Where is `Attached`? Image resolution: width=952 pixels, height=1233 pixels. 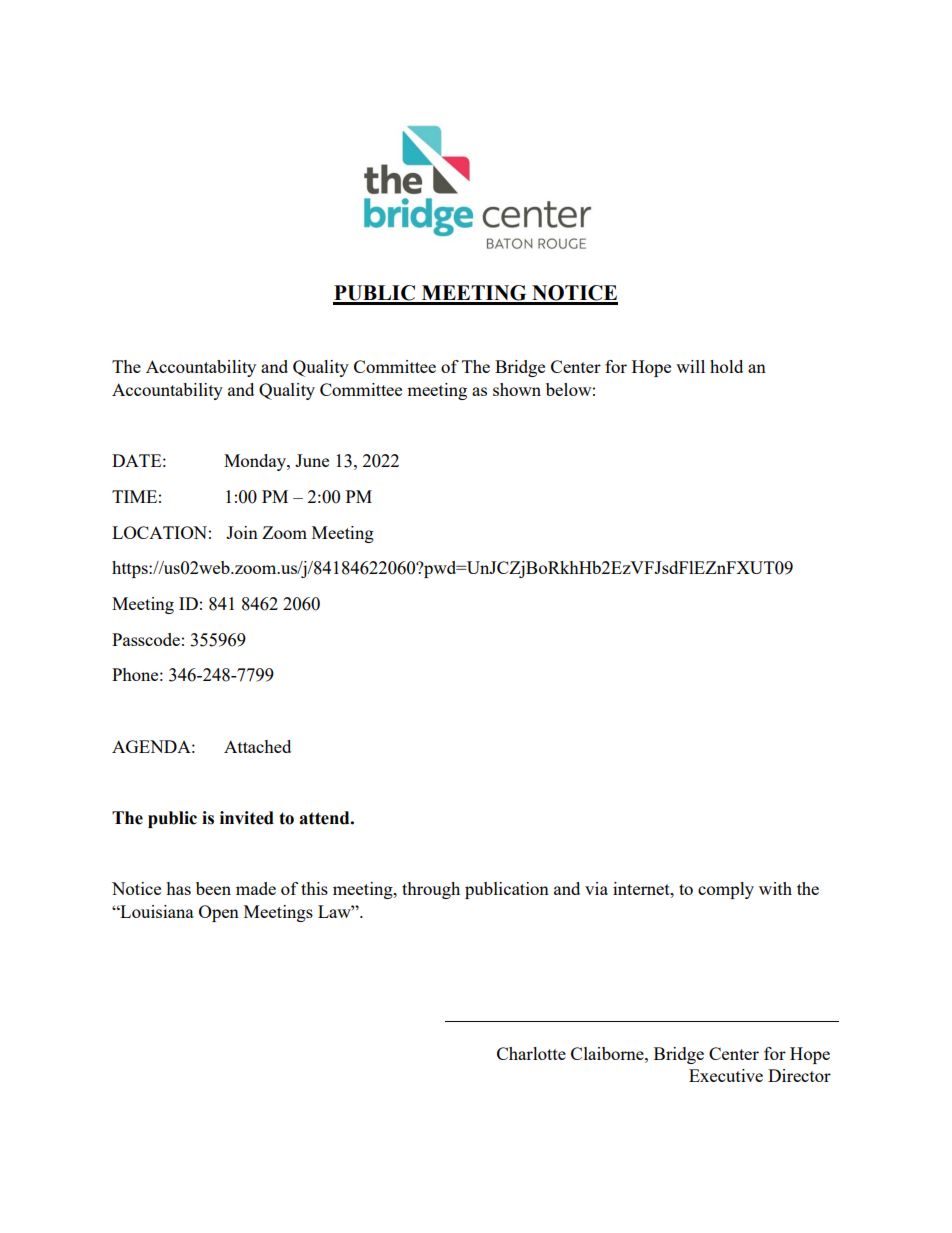 Attached is located at coordinates (257, 746).
